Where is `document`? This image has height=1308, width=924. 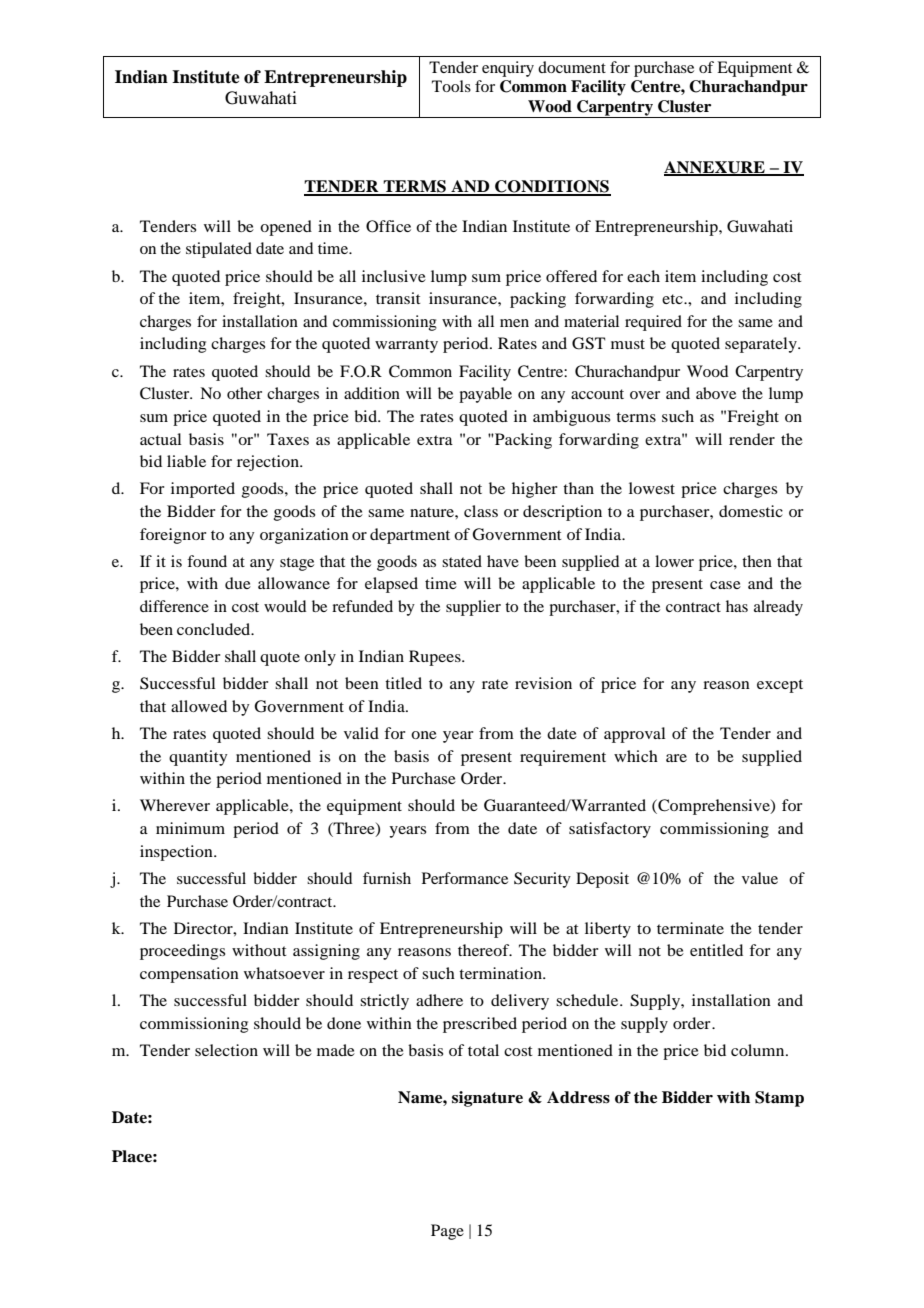 document is located at coordinates (572, 67).
